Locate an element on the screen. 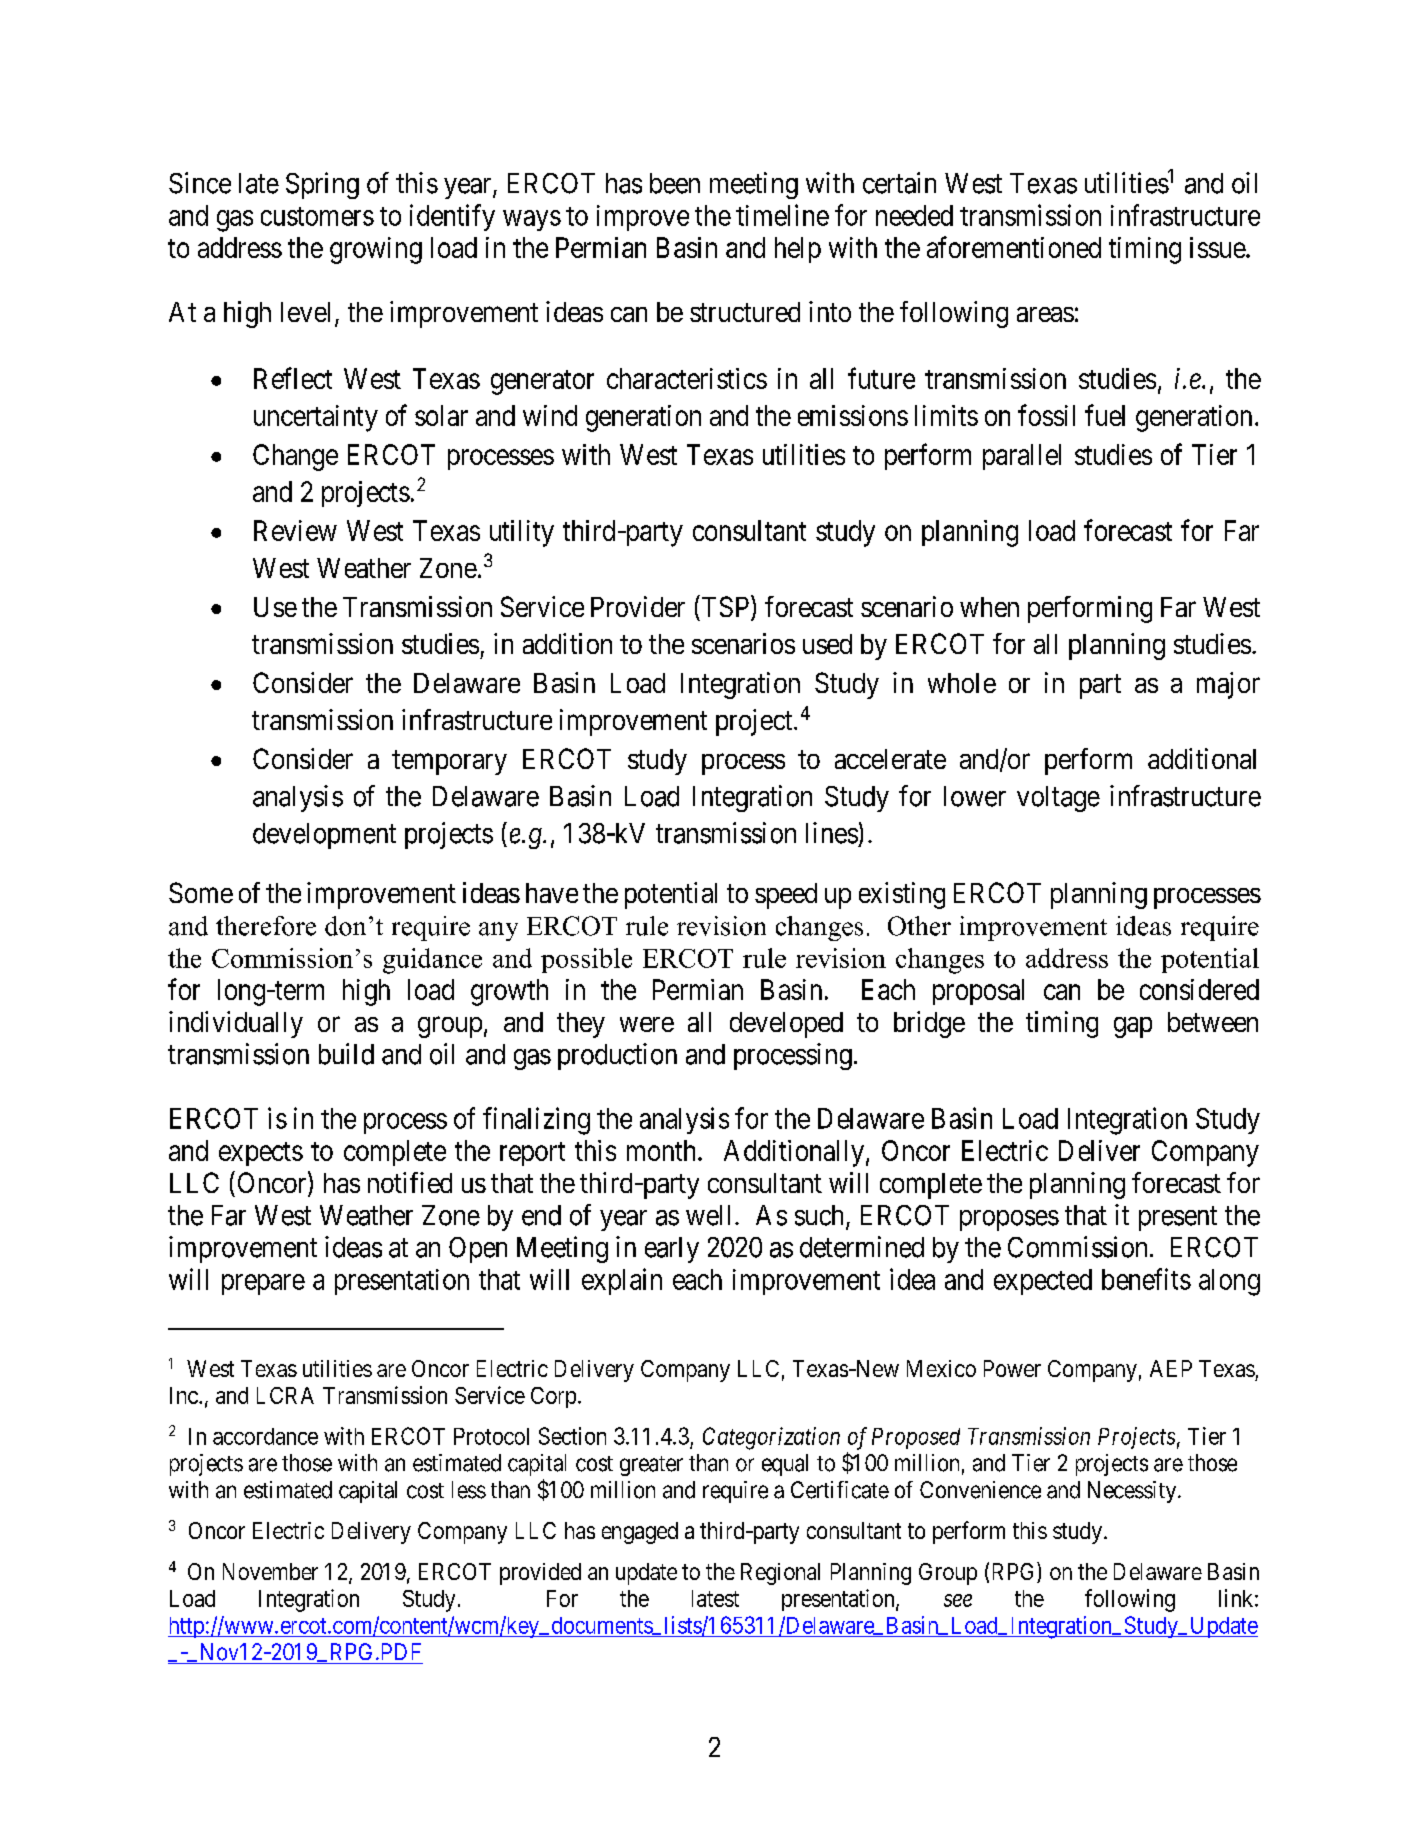 This screenshot has width=1428, height=1848. voltage is located at coordinates (1058, 799).
